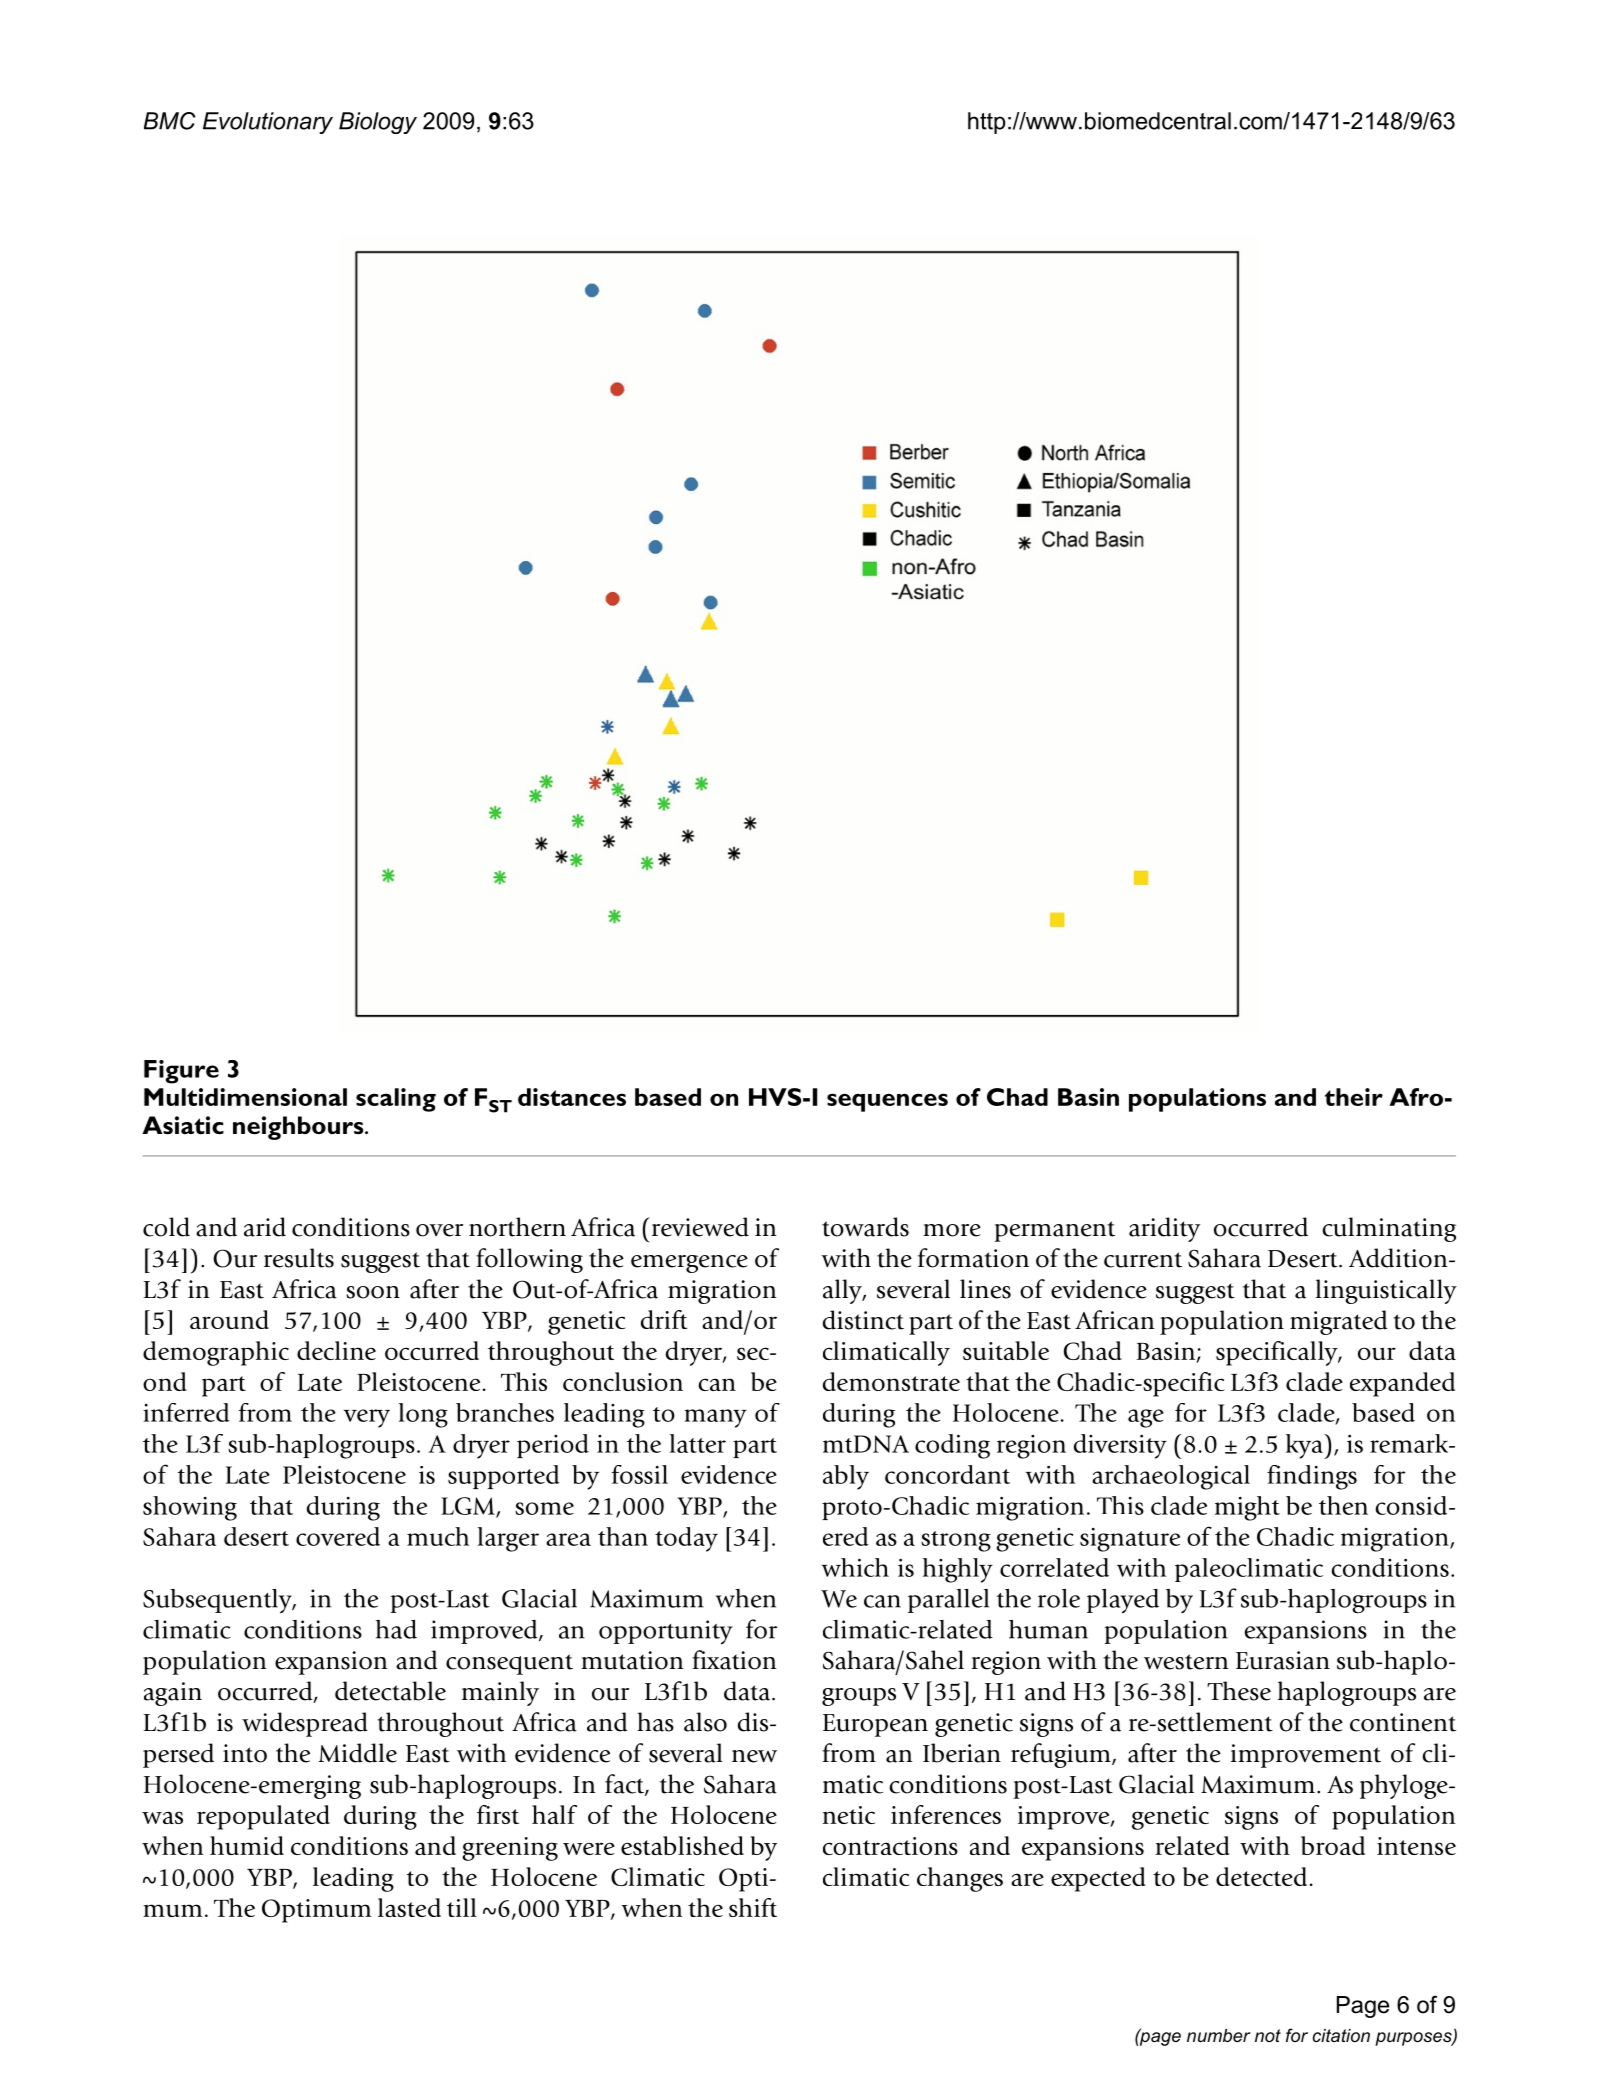 The height and width of the screenshot is (2085, 1606). I want to click on BMC, so click(169, 121).
